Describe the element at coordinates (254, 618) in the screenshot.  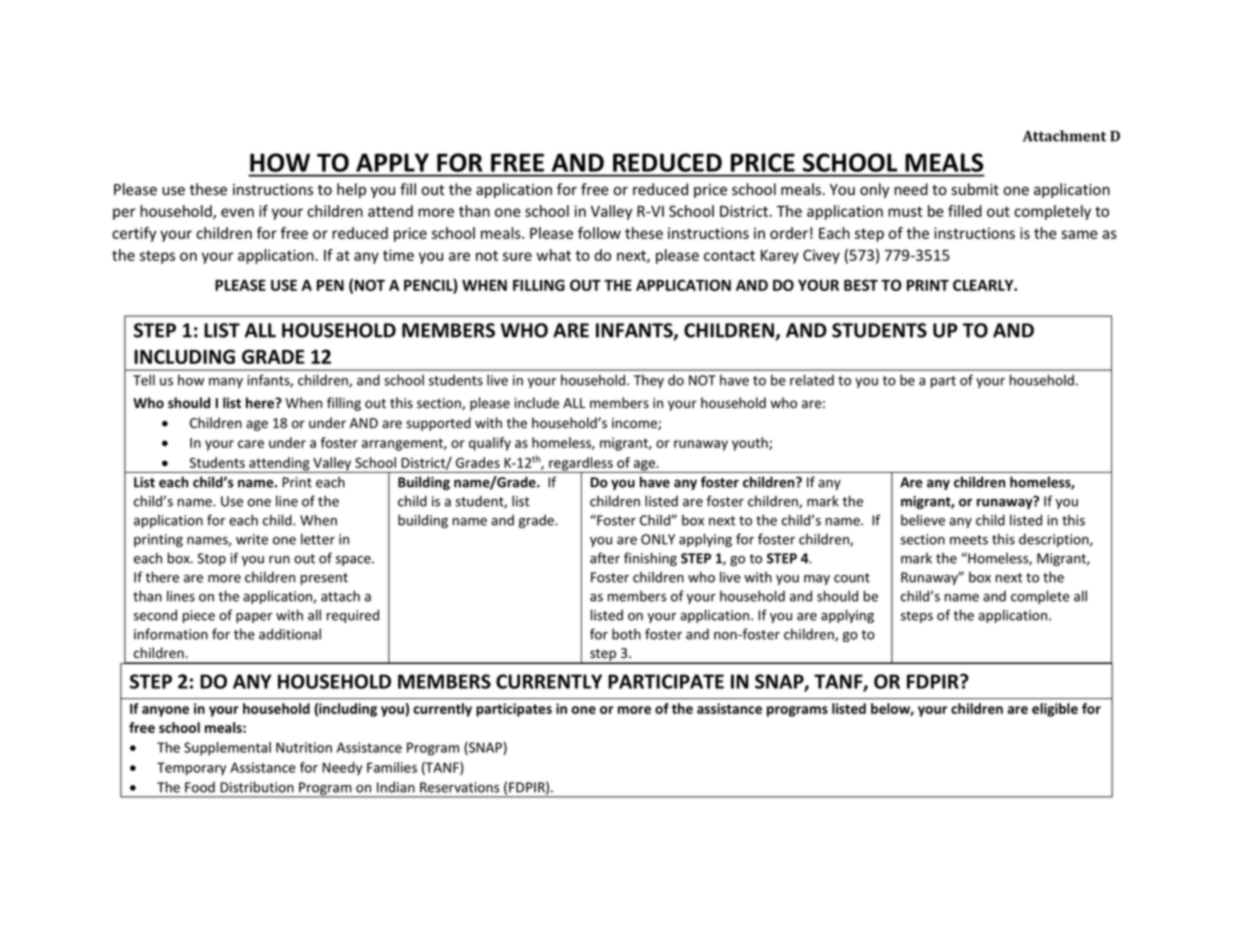
I see `paper` at that location.
